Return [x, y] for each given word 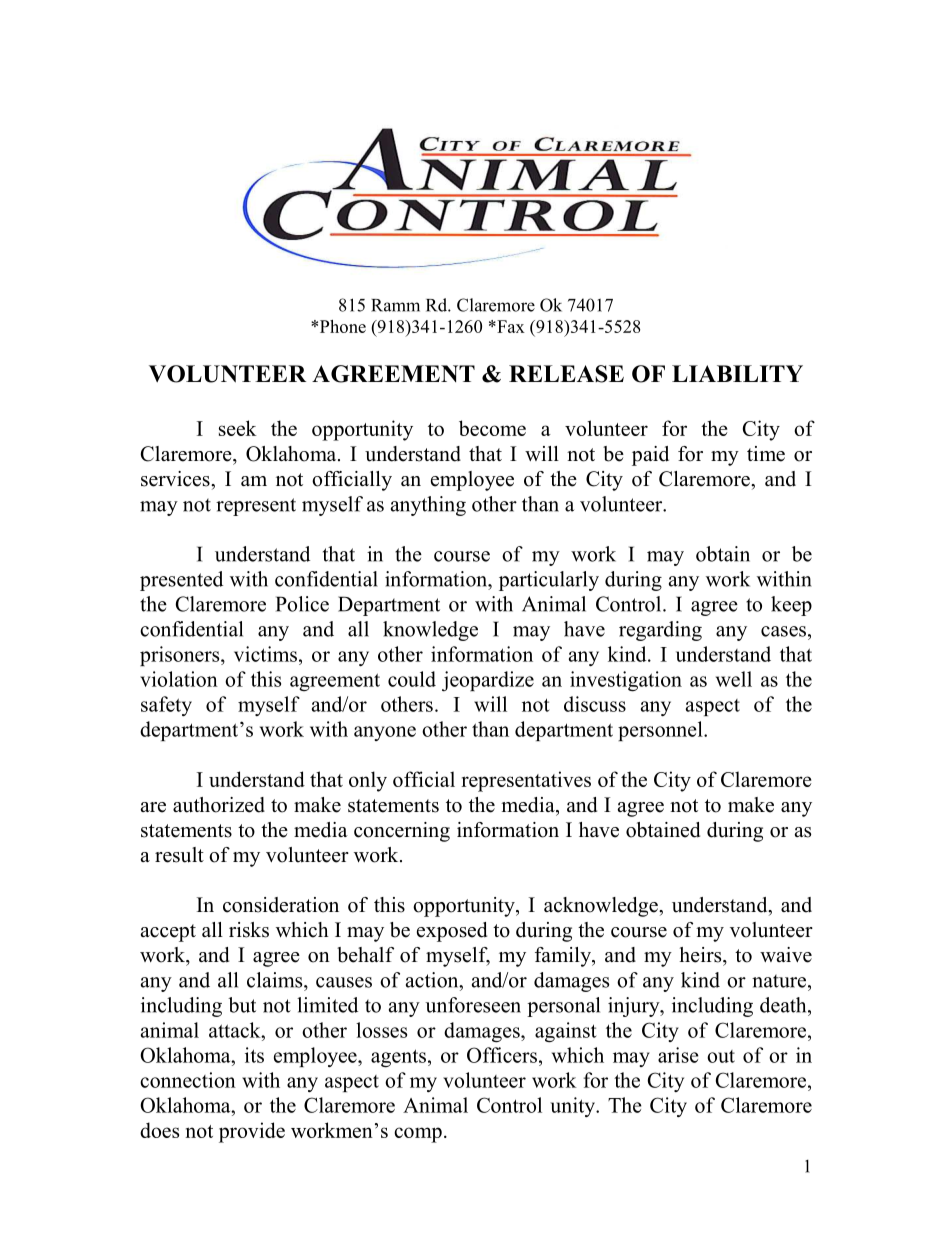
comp [418, 1135]
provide [252, 1132]
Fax [510, 326]
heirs [701, 955]
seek [238, 428]
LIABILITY [737, 373]
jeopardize [488, 681]
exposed [452, 932]
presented [181, 581]
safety [166, 706]
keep [791, 606]
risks [249, 930]
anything [428, 506]
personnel [661, 731]
